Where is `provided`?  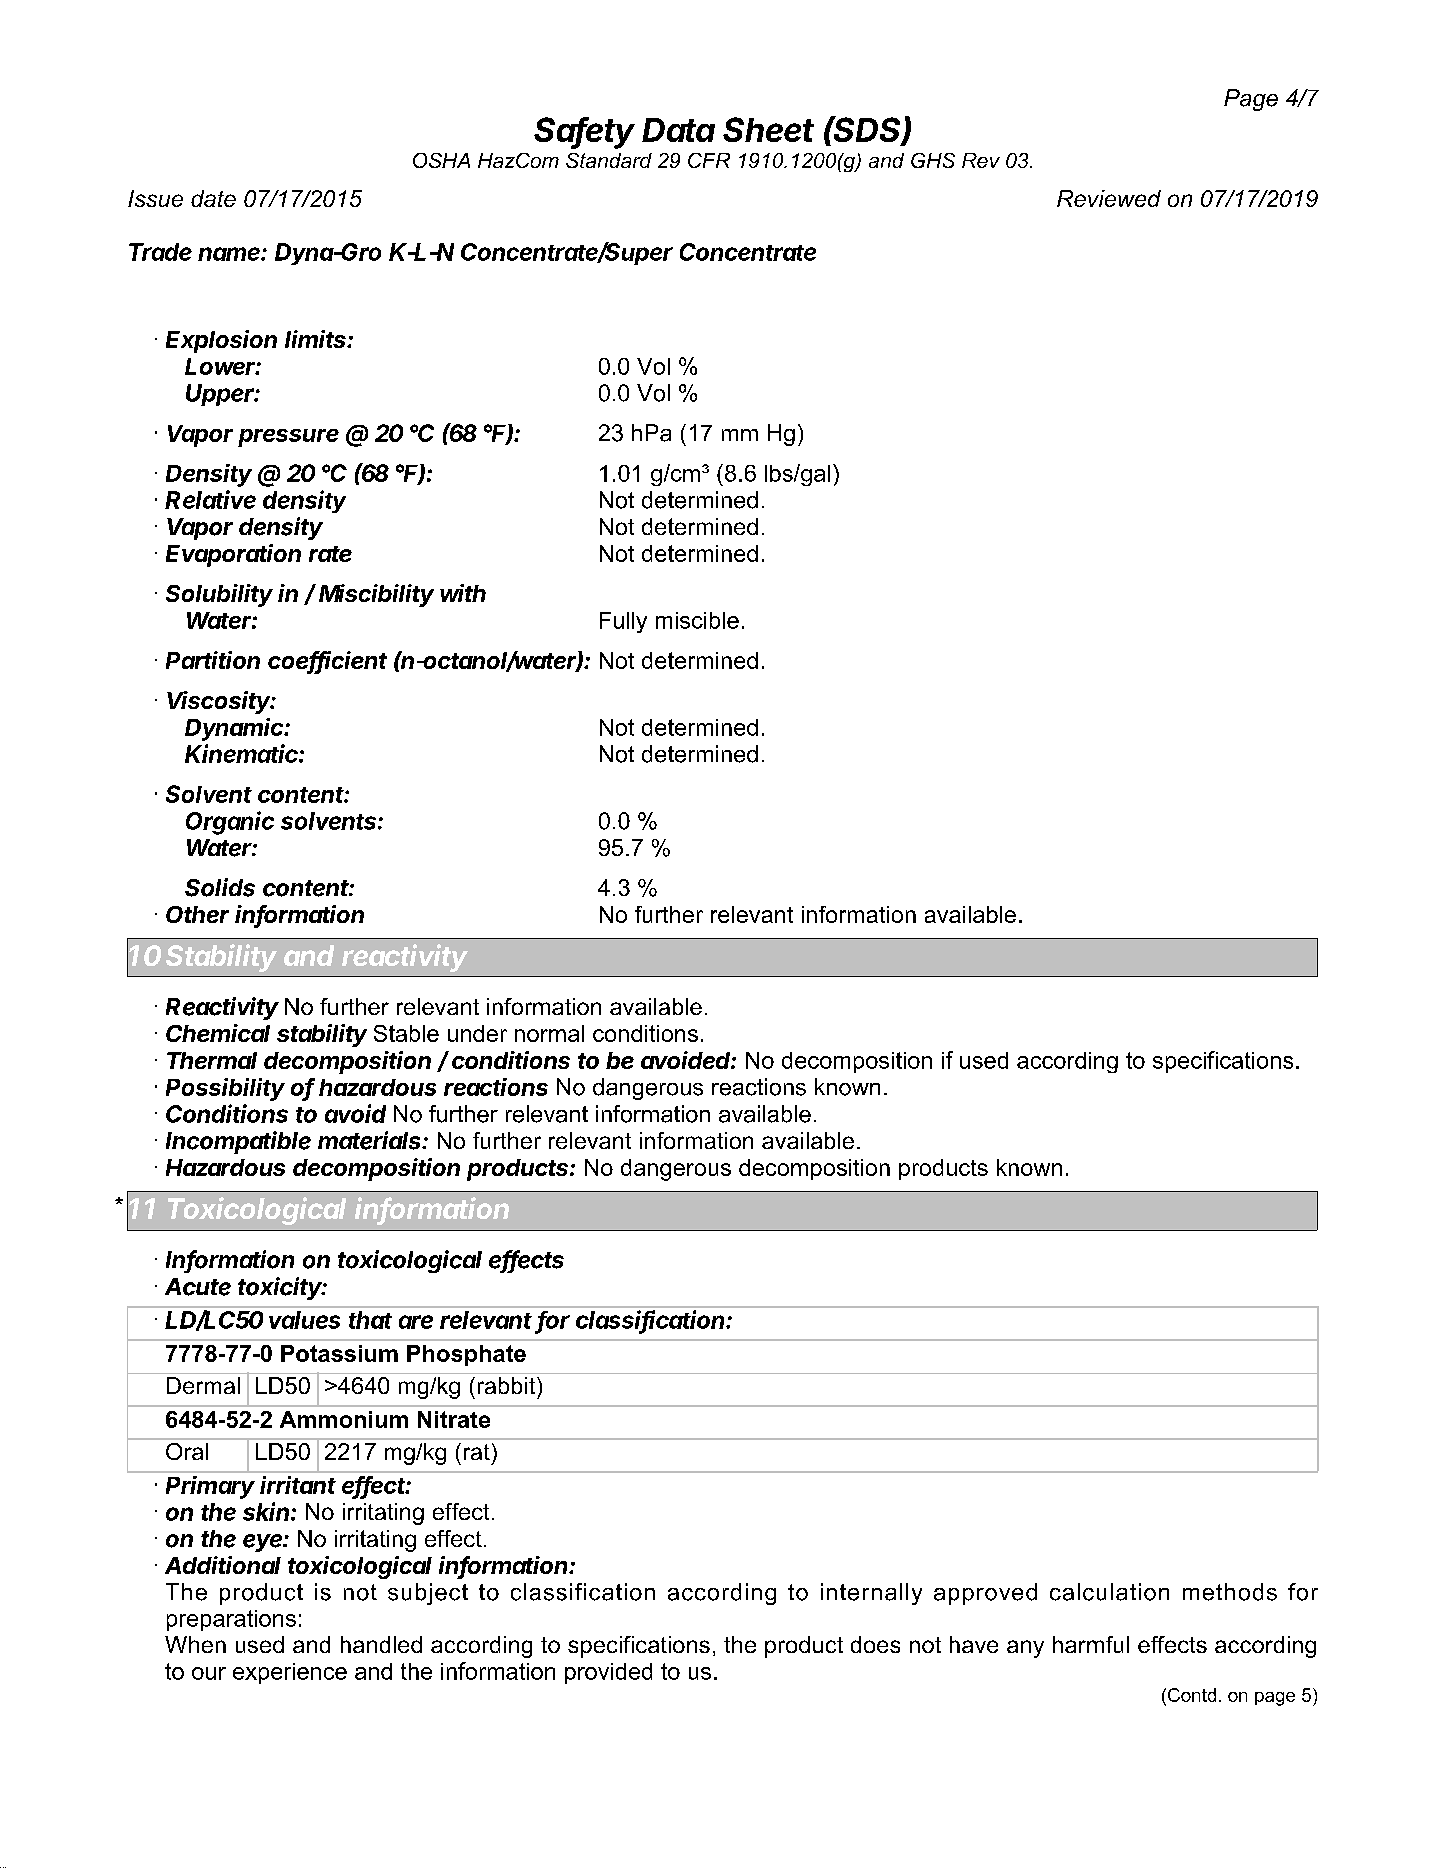 provided is located at coordinates (608, 1673).
